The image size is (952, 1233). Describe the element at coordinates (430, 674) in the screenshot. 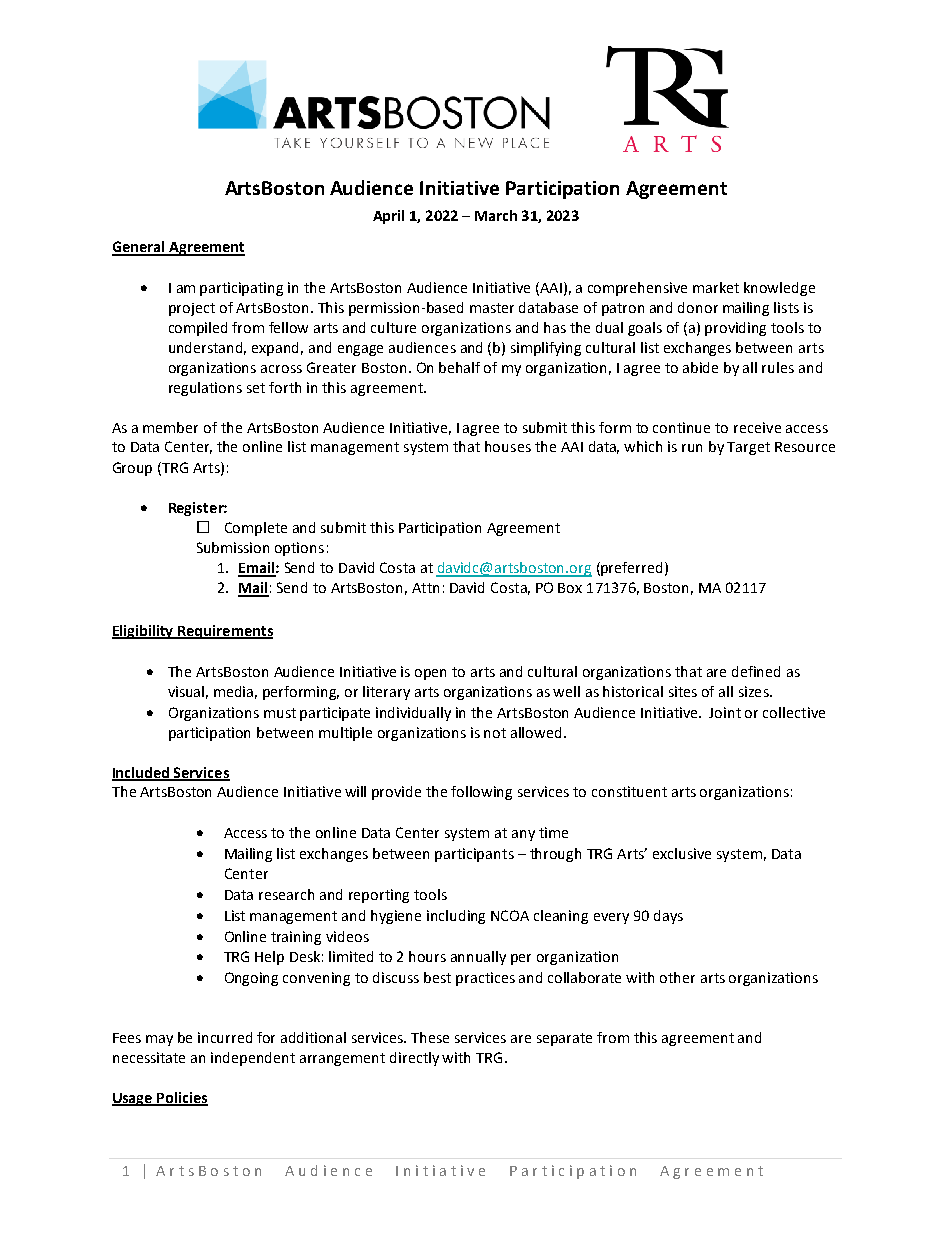

I see `open` at that location.
